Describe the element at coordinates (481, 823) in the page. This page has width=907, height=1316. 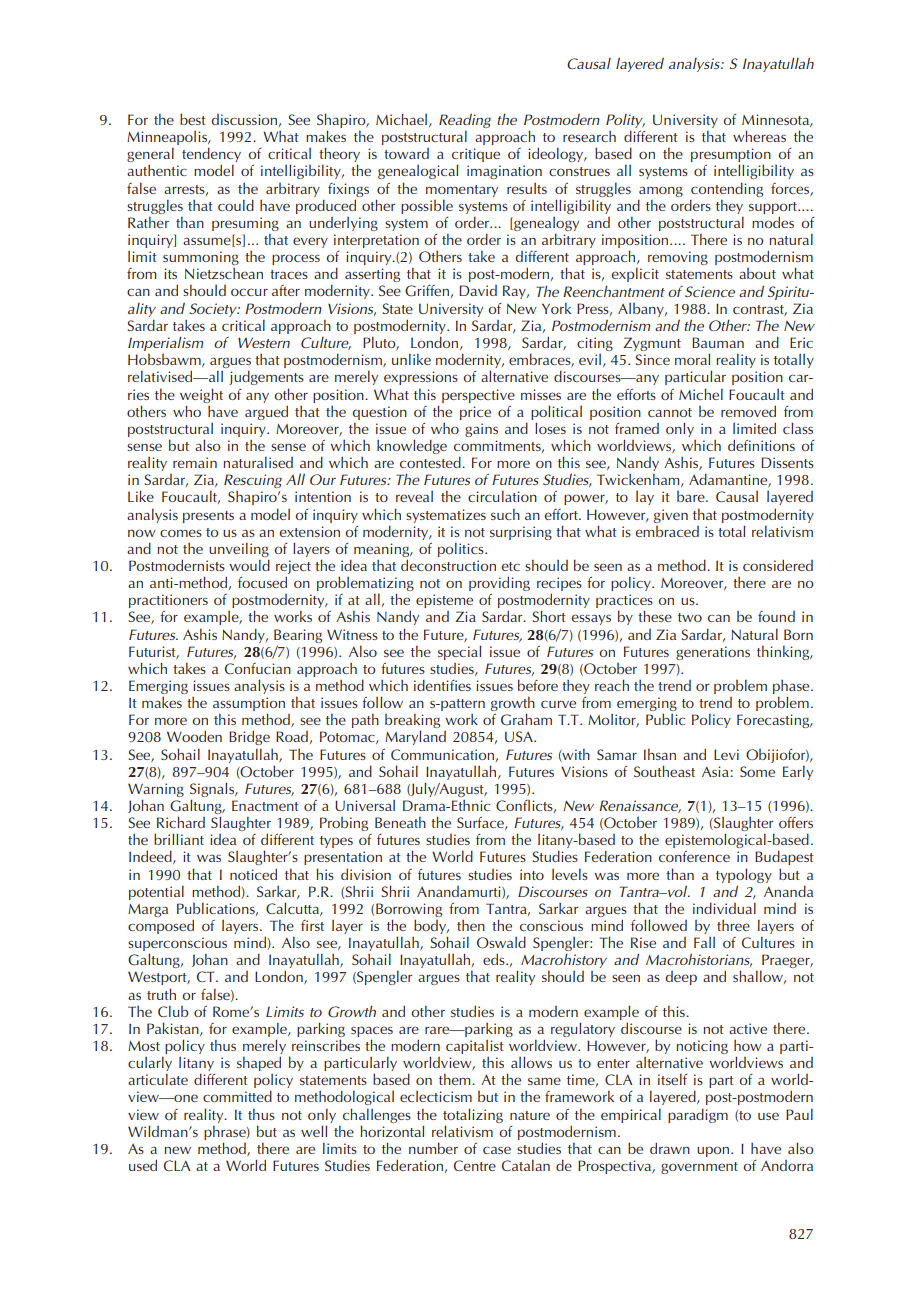
I see `Surface` at that location.
